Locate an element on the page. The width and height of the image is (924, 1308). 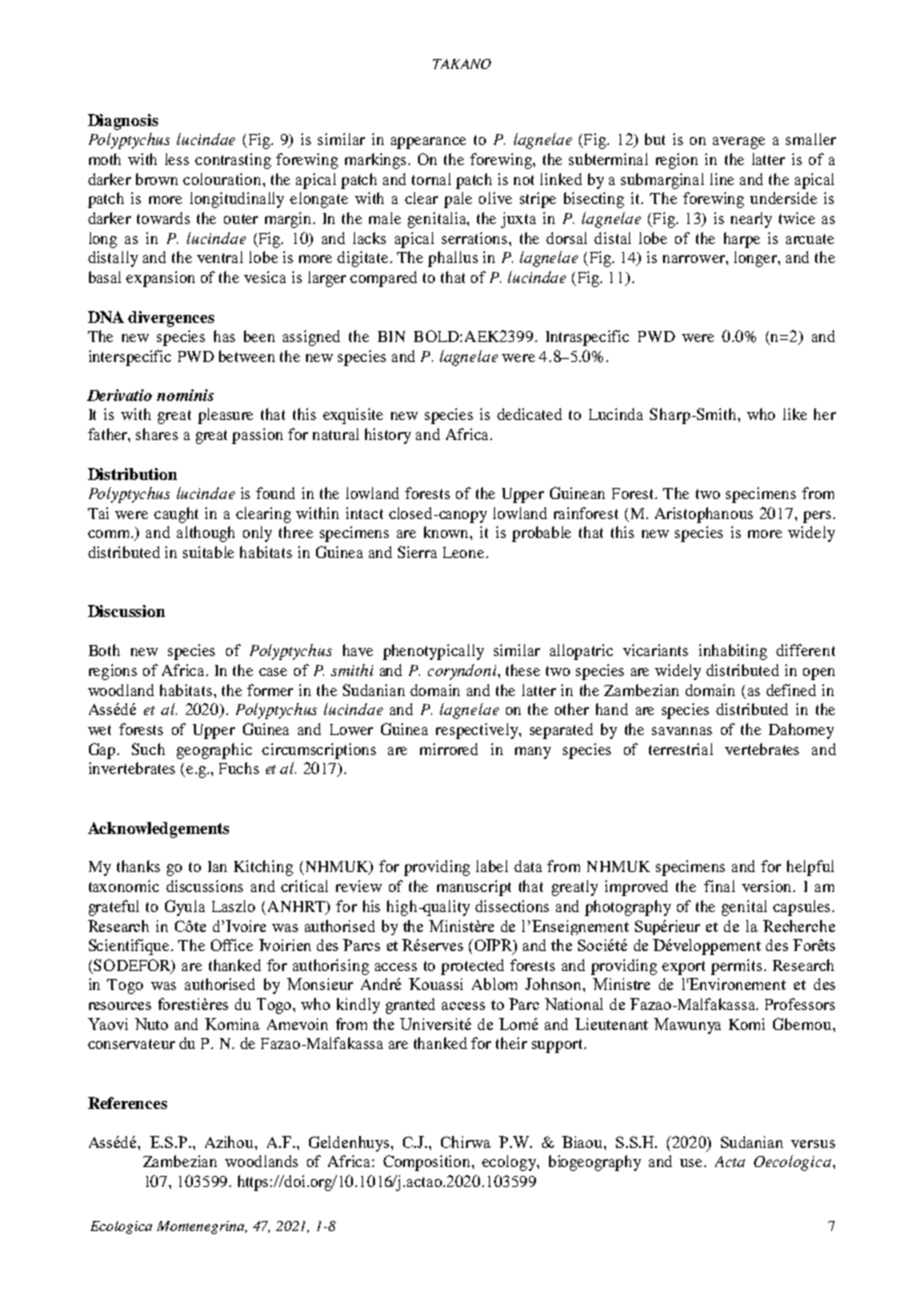
less is located at coordinates (177, 159).
